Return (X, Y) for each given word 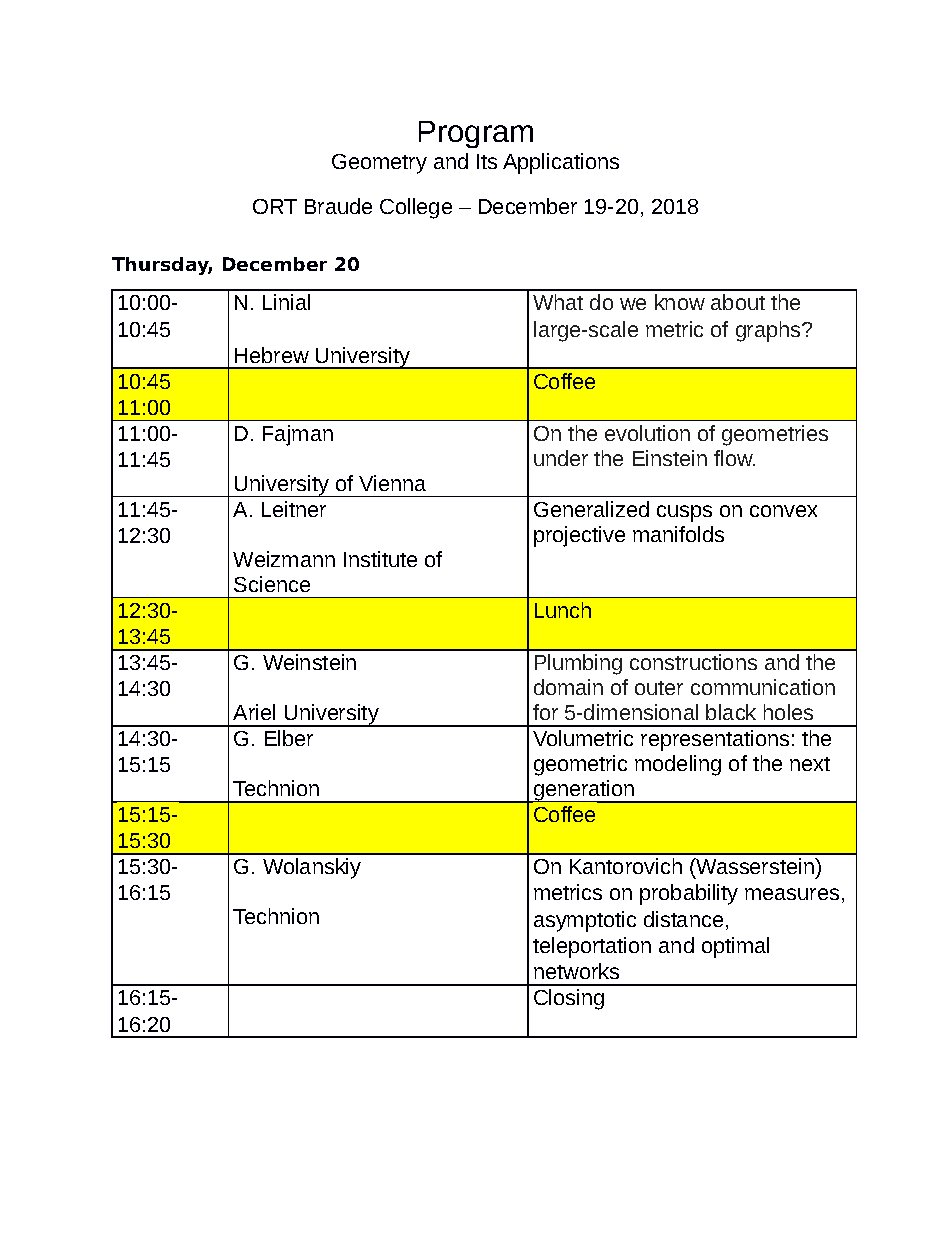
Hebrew (272, 355)
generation (584, 791)
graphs (769, 331)
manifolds (678, 534)
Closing (569, 999)
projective (579, 536)
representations (715, 740)
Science (272, 584)
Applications (561, 163)
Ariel (254, 712)
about (738, 302)
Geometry (379, 164)
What (558, 302)
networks (576, 971)
